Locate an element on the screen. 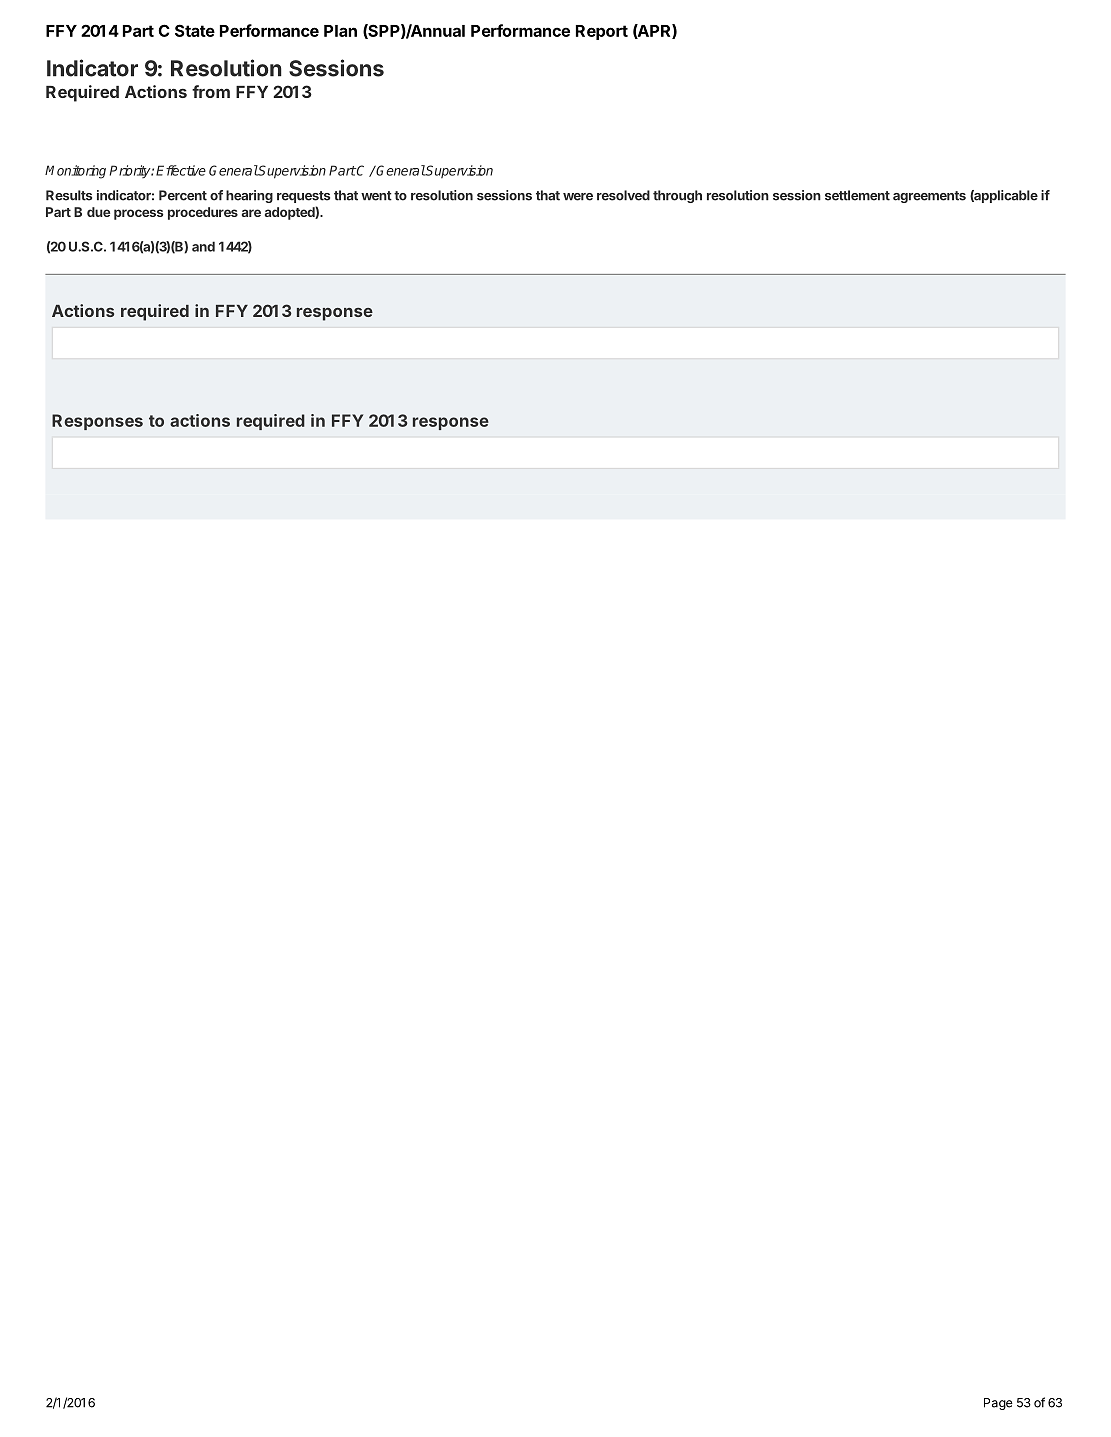 The image size is (1111, 1437). Page is located at coordinates (998, 1404).
